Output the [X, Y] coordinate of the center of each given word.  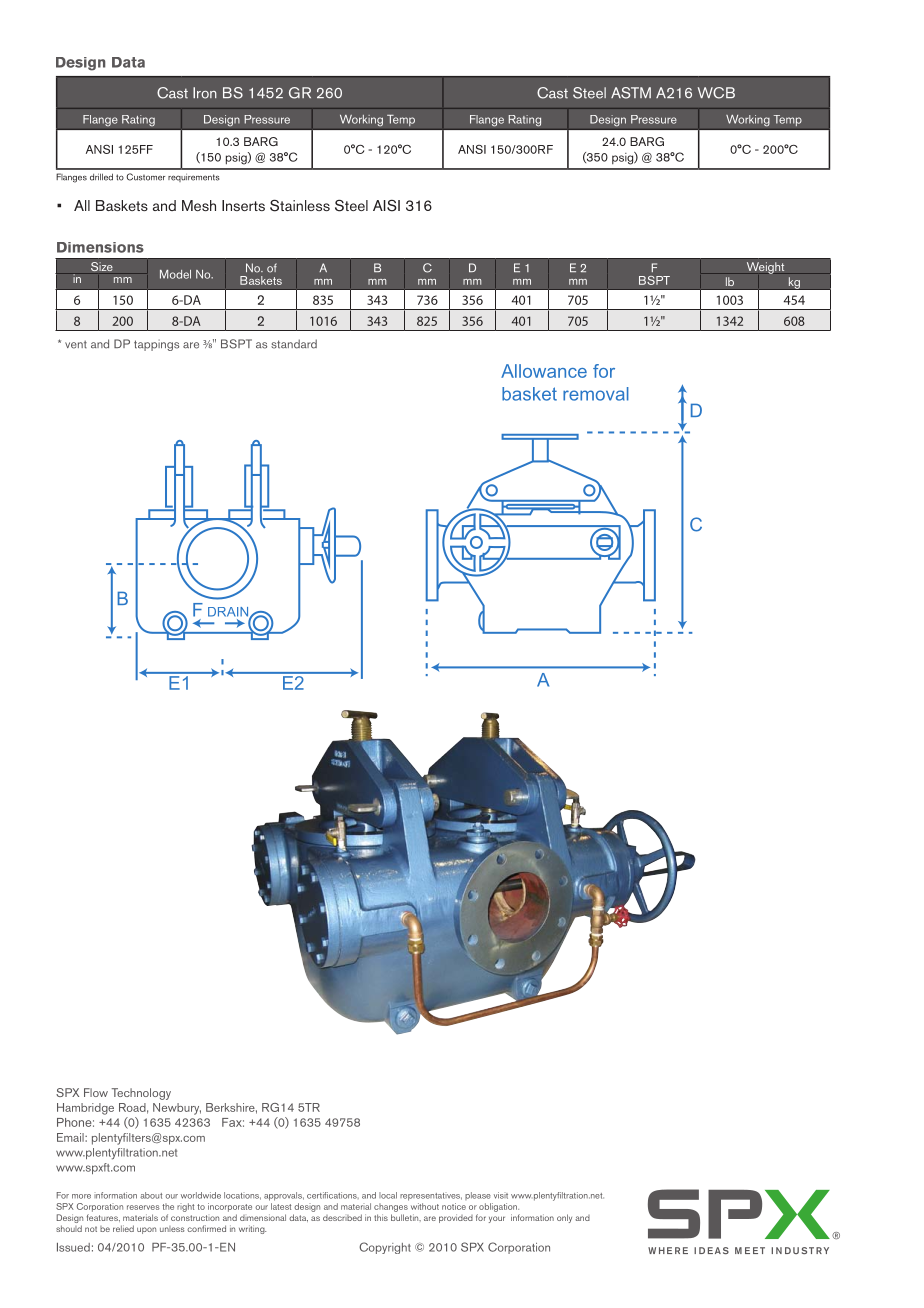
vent [76, 344]
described [342, 1217]
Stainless [300, 205]
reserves [143, 1207]
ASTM [631, 93]
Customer [145, 177]
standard [294, 344]
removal [596, 394]
